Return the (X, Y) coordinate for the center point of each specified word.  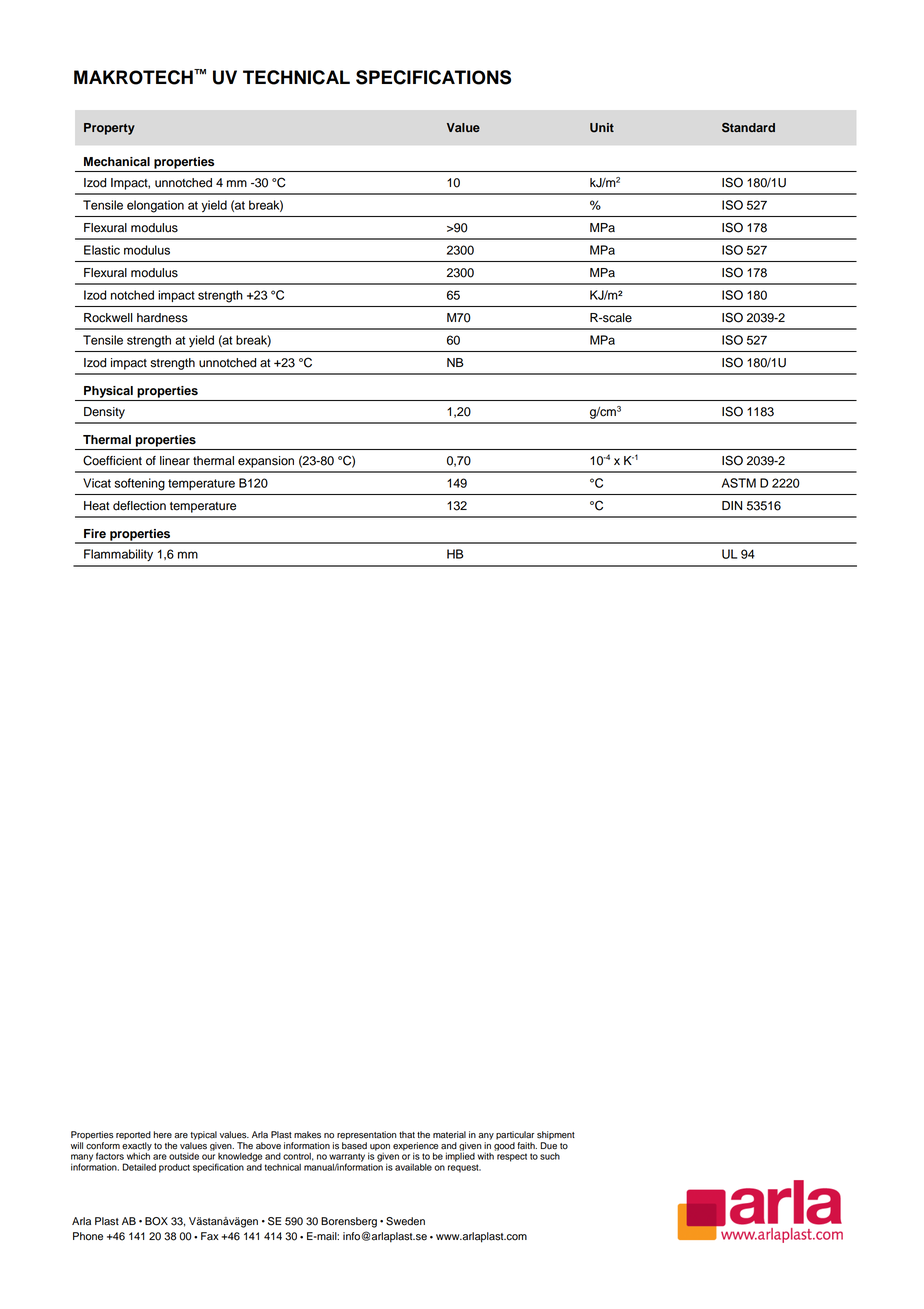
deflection (139, 506)
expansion (266, 462)
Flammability (118, 555)
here (162, 1135)
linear (175, 461)
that (407, 1135)
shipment (556, 1137)
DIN (732, 505)
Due (548, 1146)
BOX (156, 1221)
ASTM (739, 483)
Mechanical (117, 162)
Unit (602, 128)
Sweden (405, 1221)
